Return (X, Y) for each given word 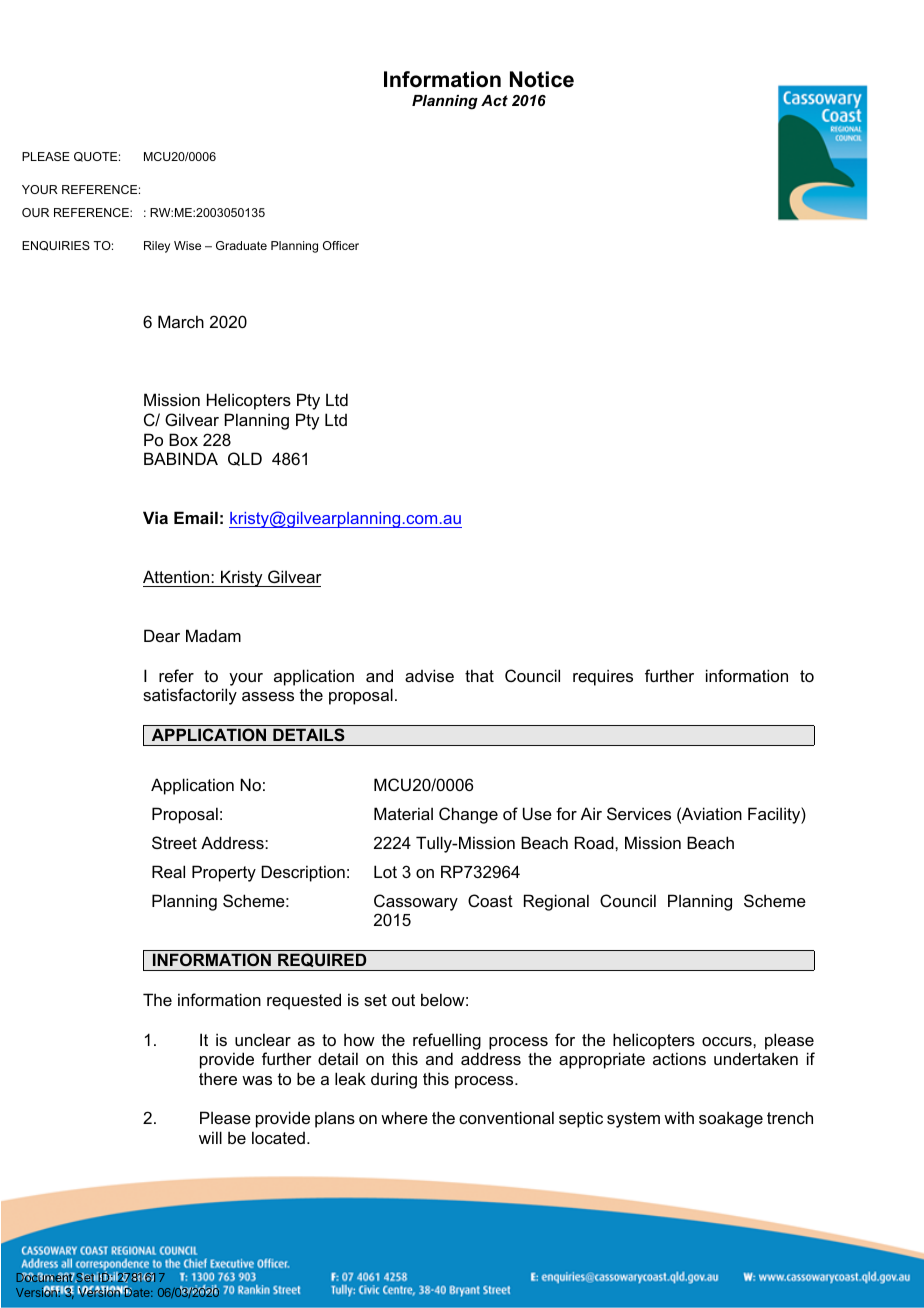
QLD (245, 459)
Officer (341, 245)
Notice (542, 79)
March (181, 321)
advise (429, 675)
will (210, 1137)
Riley (157, 247)
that (479, 675)
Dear (162, 635)
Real (168, 871)
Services (639, 813)
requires (603, 677)
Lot (385, 871)
